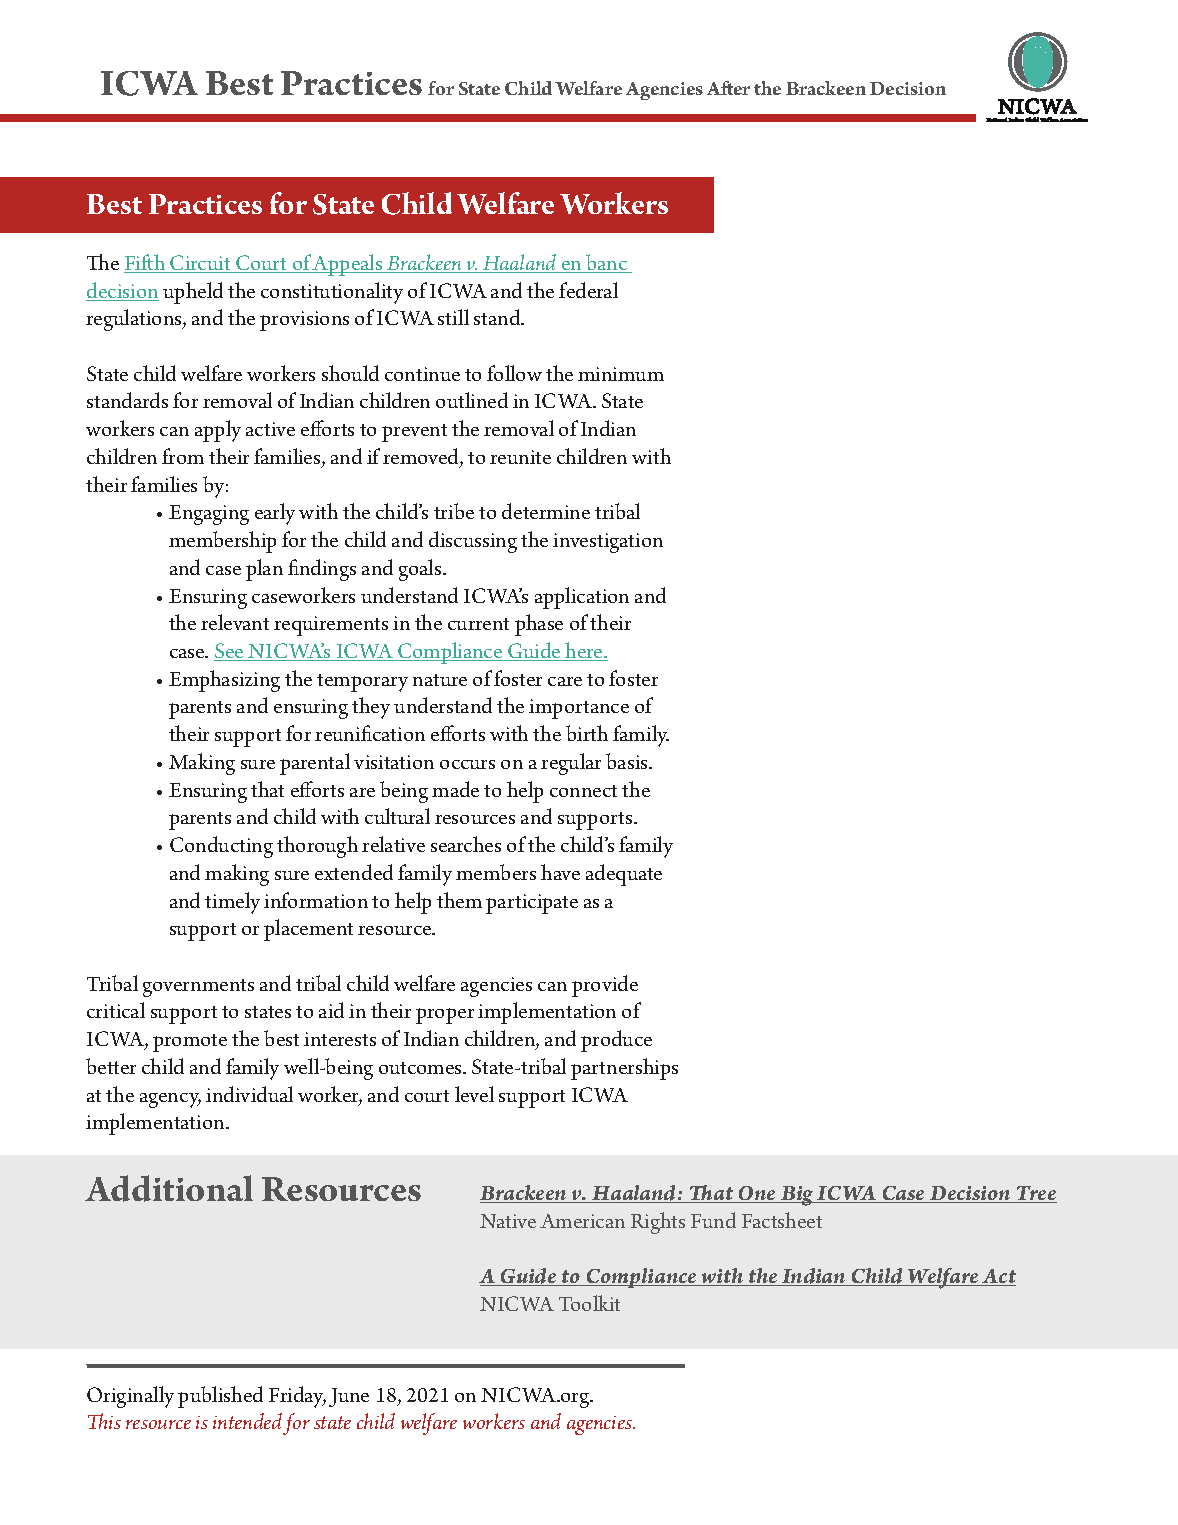  I want to click on regular, so click(571, 764).
